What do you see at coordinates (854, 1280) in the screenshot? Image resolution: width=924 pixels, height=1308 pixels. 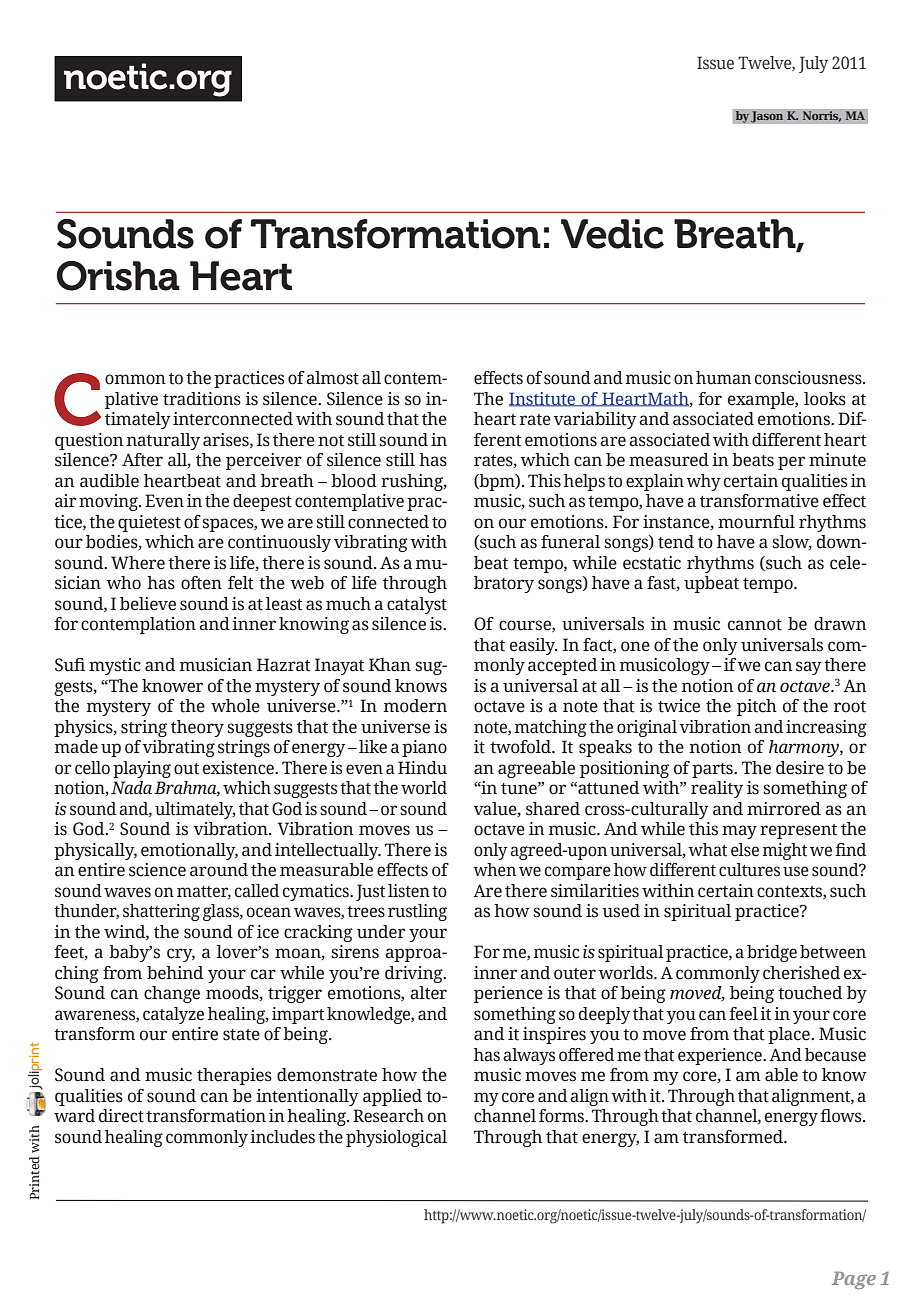 I see `Page` at bounding box center [854, 1280].
